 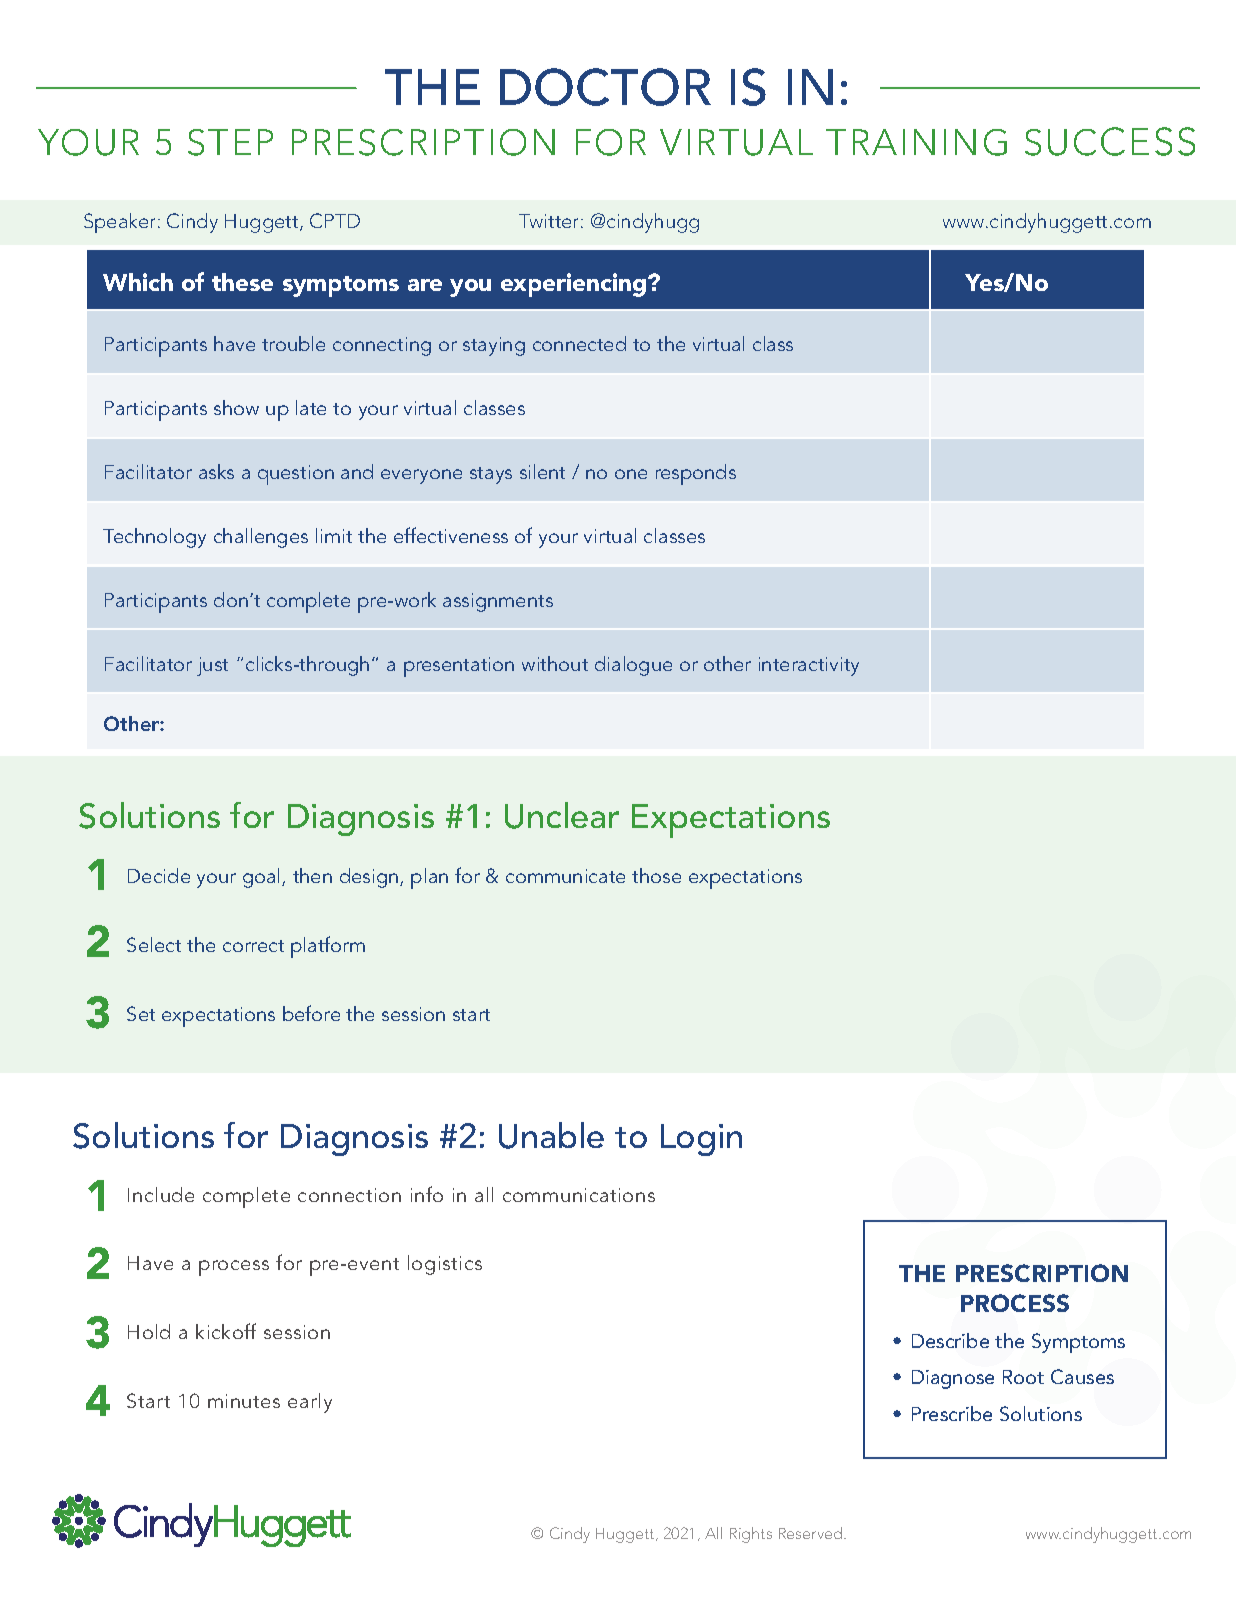 I want to click on interactivity, so click(x=809, y=666).
